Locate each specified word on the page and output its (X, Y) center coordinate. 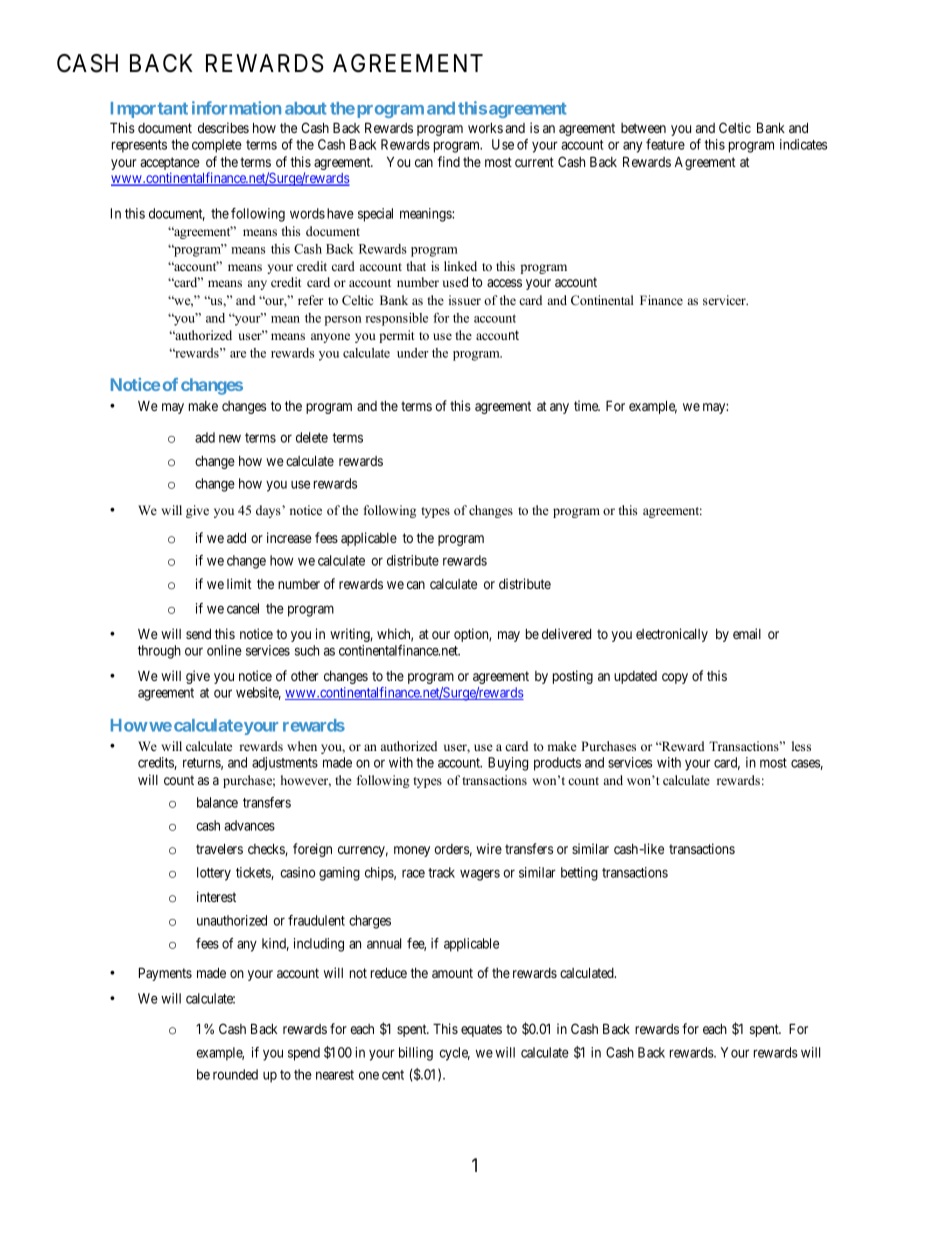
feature (665, 144)
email (747, 633)
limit (239, 583)
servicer (725, 300)
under (413, 353)
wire (489, 848)
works (485, 128)
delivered (566, 633)
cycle (454, 1054)
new (230, 438)
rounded (235, 1074)
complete (217, 146)
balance (217, 802)
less (801, 746)
